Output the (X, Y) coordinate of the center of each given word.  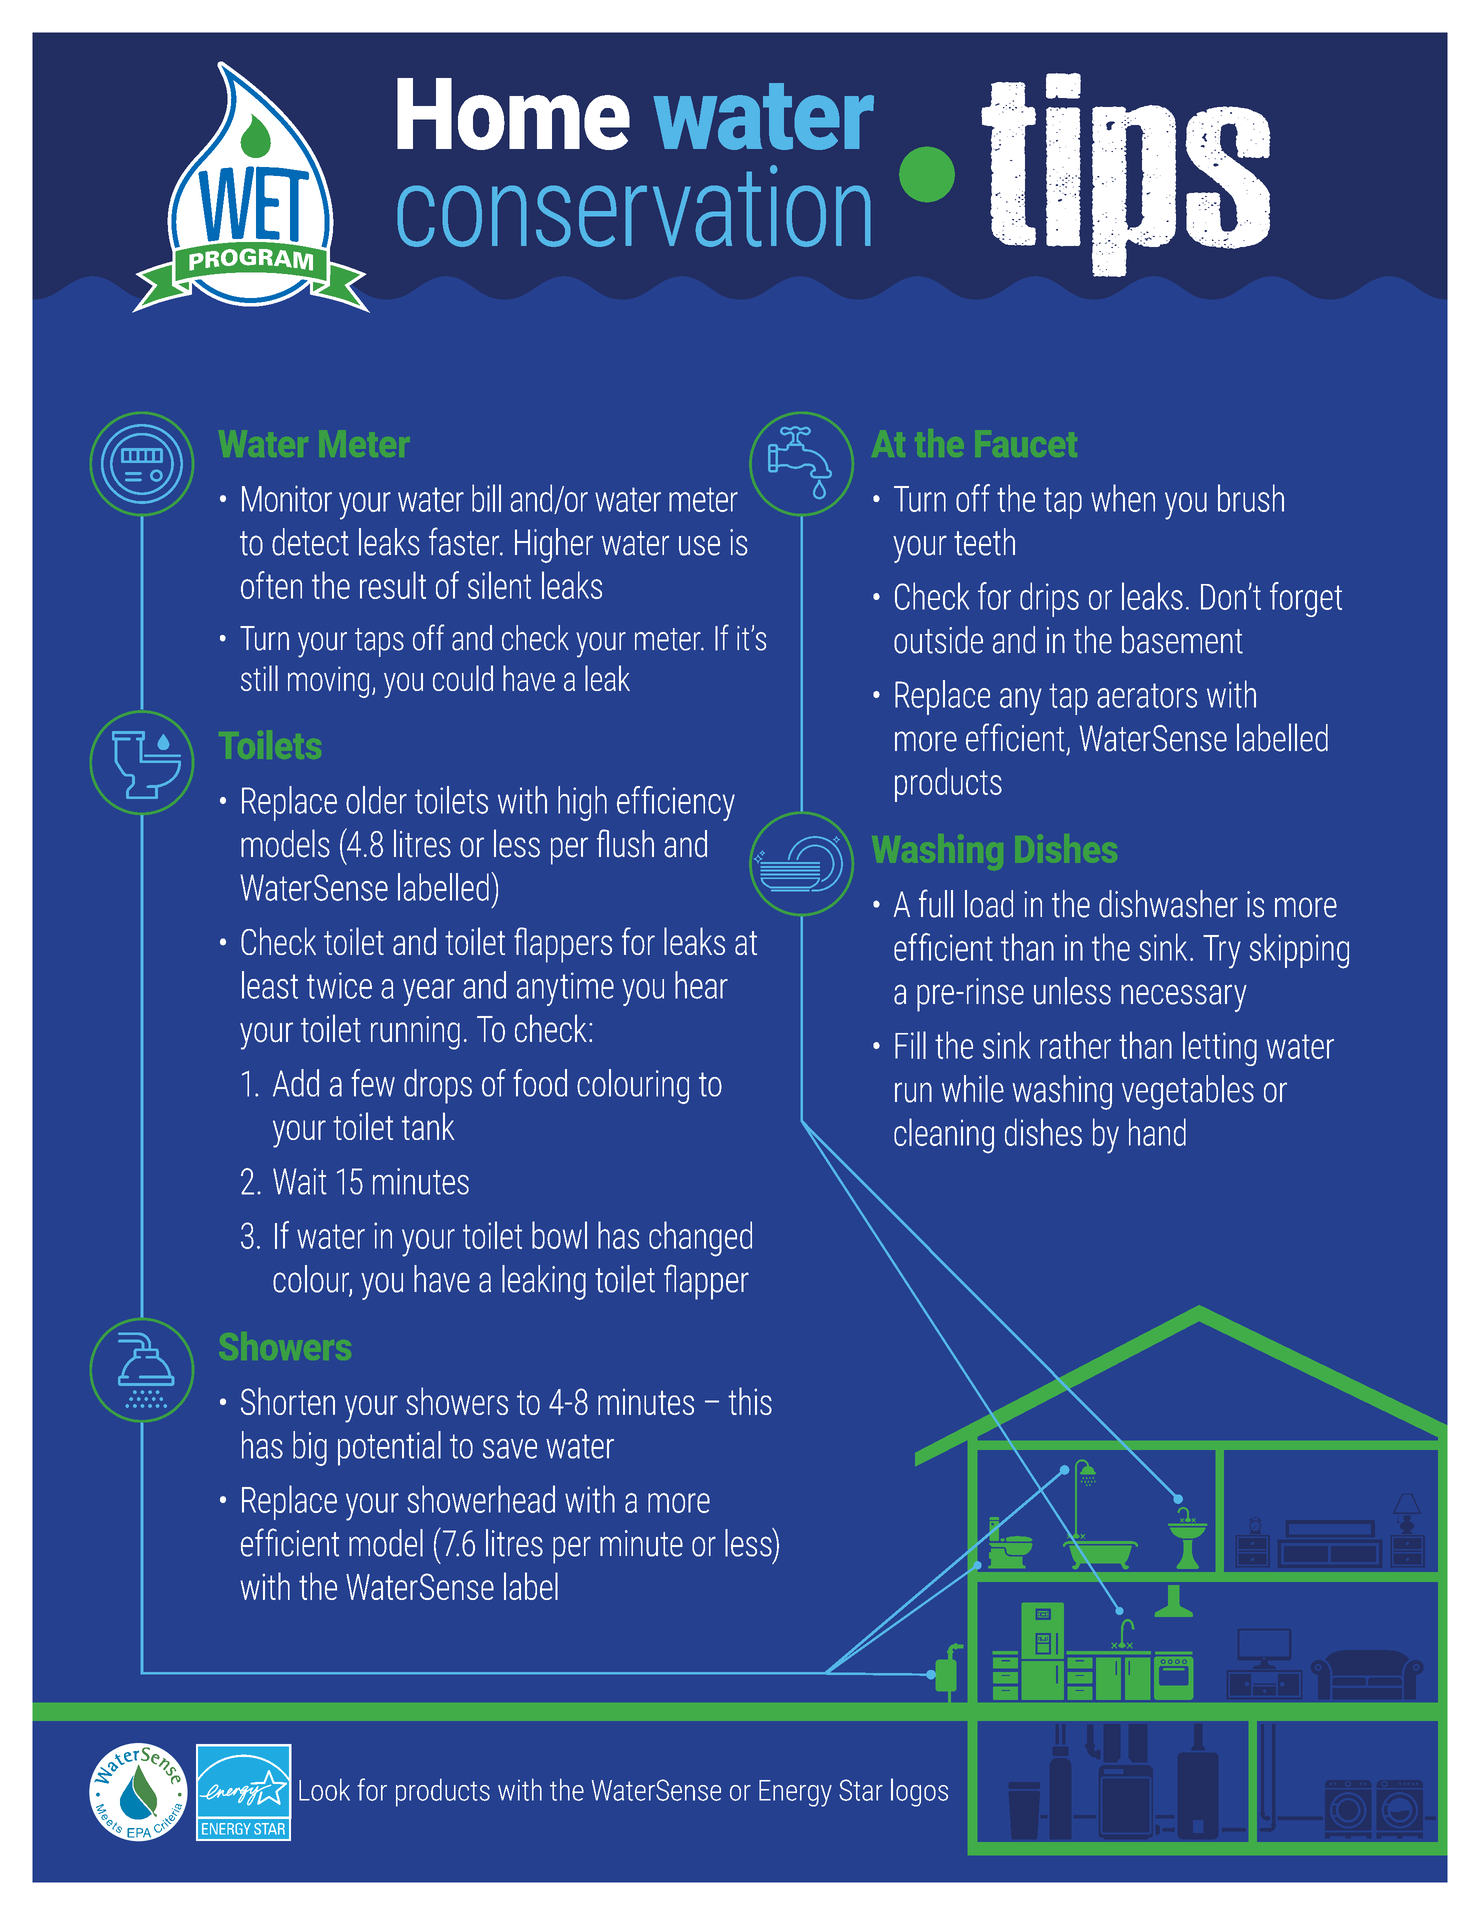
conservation (634, 206)
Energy (795, 1793)
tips (1126, 175)
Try (1222, 952)
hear (701, 985)
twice (339, 985)
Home (513, 114)
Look (324, 1789)
